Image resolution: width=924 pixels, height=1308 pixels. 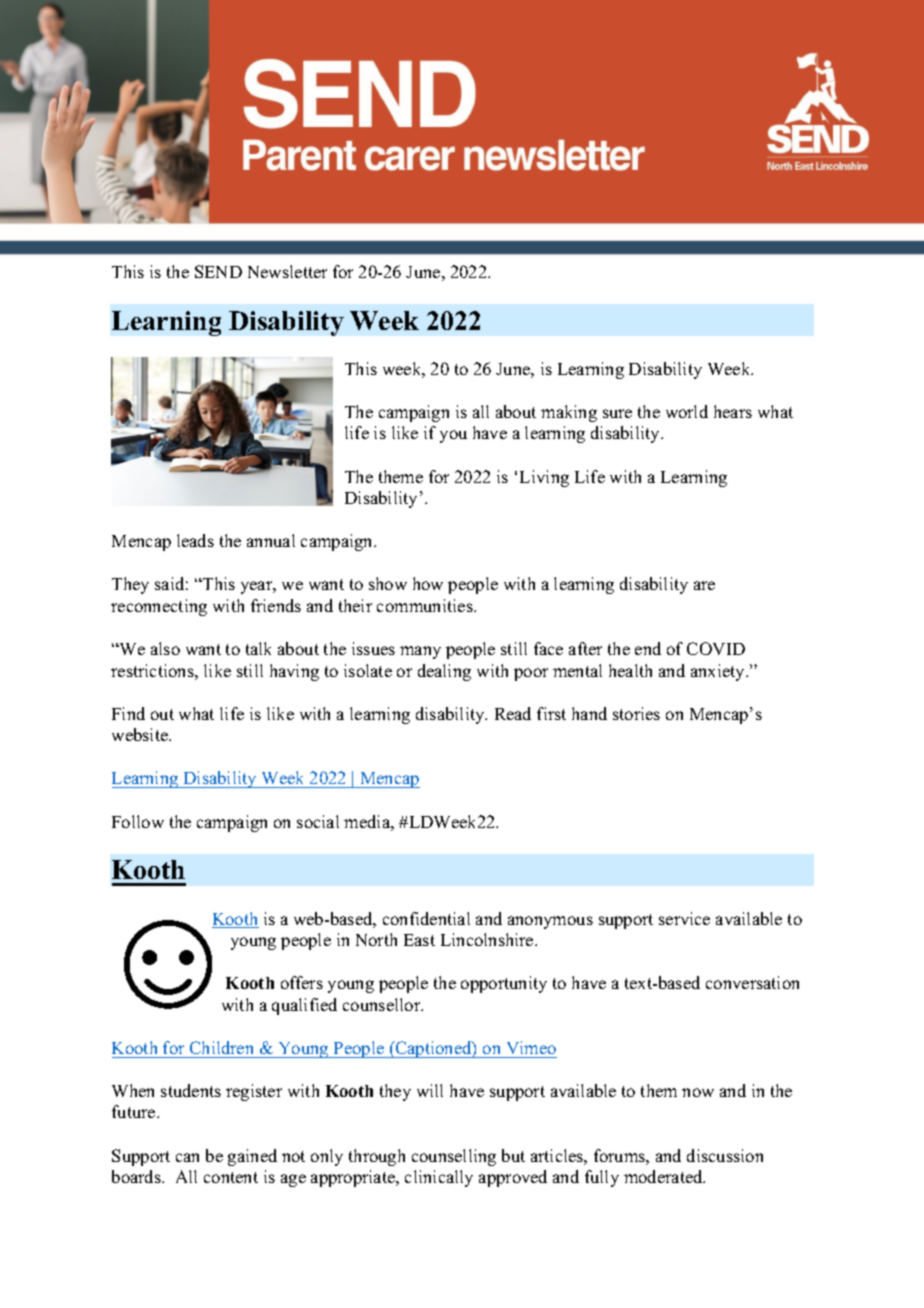 What do you see at coordinates (195, 540) in the screenshot?
I see `leads` at bounding box center [195, 540].
